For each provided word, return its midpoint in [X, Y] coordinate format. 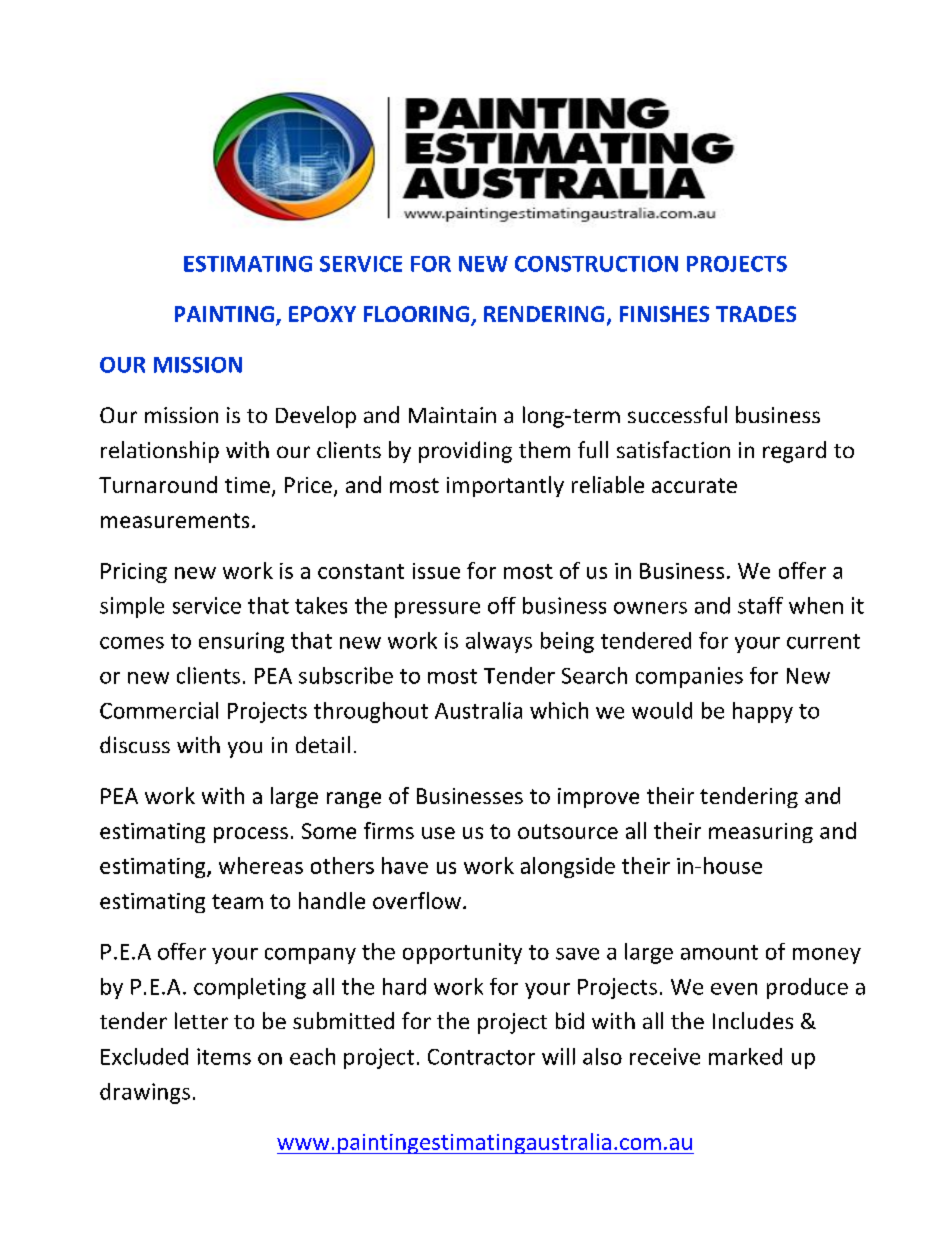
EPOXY [322, 314]
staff [760, 605]
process [251, 835]
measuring [761, 833]
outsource [568, 831]
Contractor [481, 1057]
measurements [175, 520]
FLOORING [416, 314]
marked [745, 1056]
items [224, 1056]
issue [436, 571]
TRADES [756, 314]
